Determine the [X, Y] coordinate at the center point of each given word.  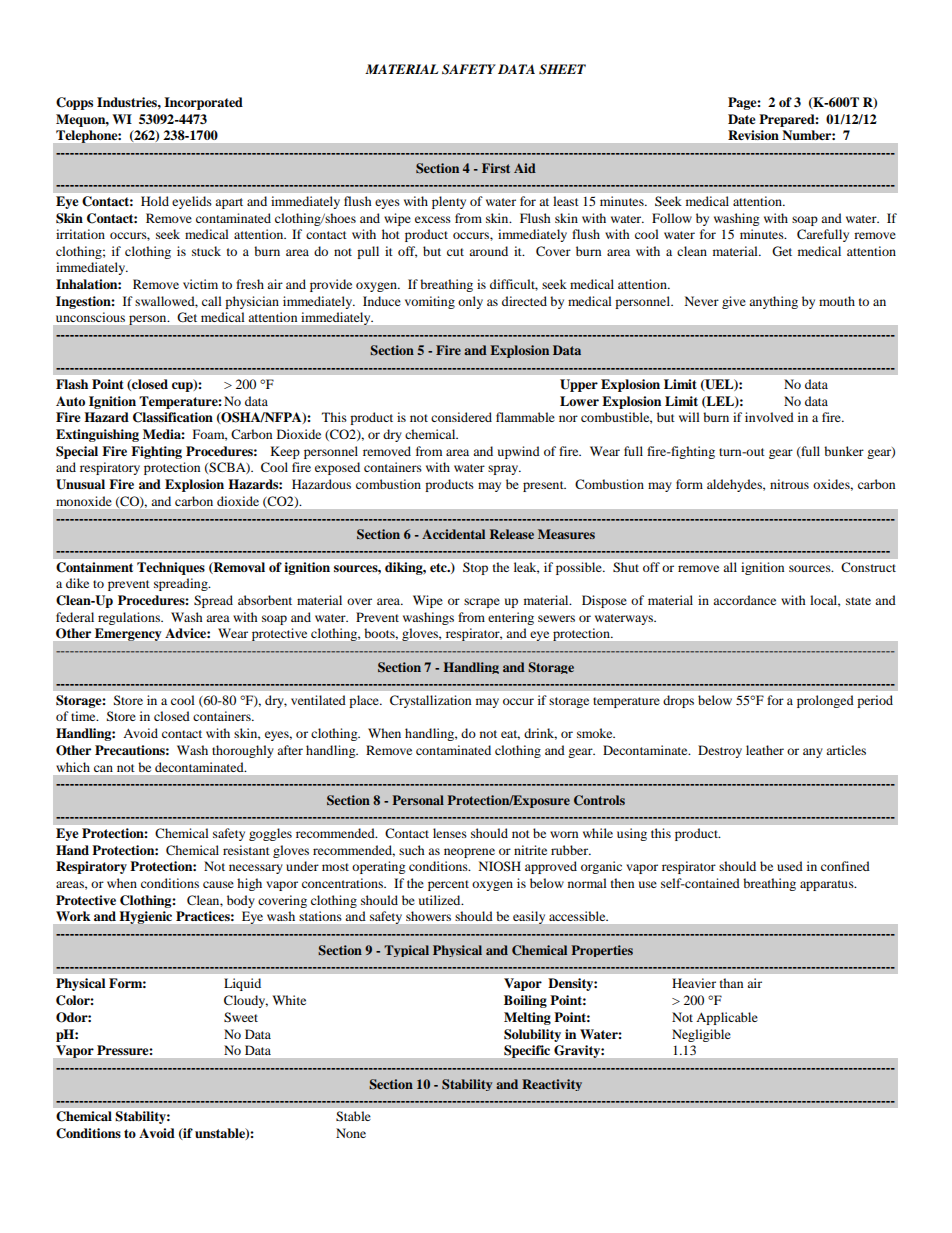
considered [461, 417]
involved [769, 417]
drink [540, 734]
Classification [173, 417]
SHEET [562, 69]
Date [742, 119]
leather [765, 750]
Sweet [241, 1017]
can [103, 768]
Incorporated [203, 103]
